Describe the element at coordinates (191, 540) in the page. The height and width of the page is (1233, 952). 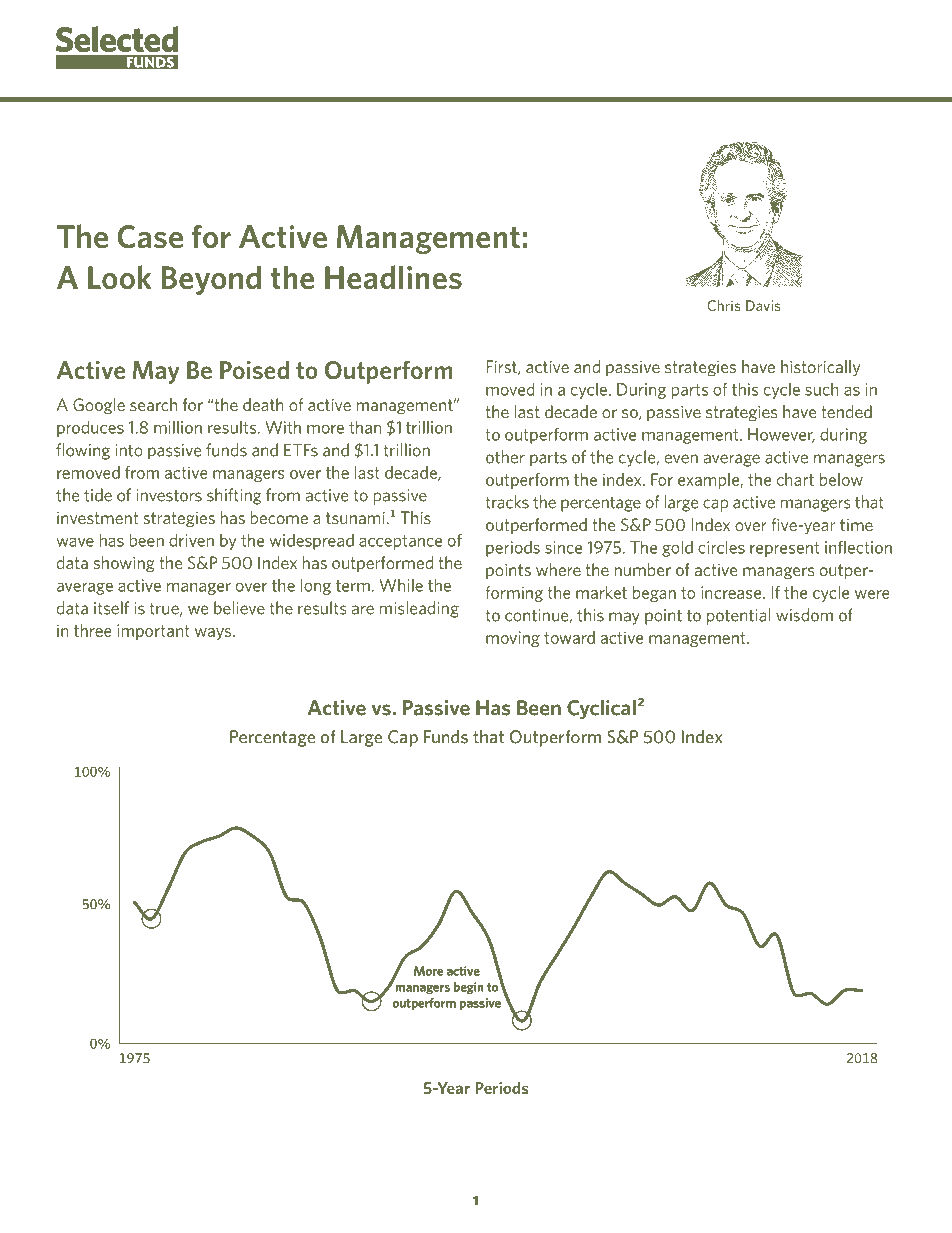
I see `driven` at that location.
